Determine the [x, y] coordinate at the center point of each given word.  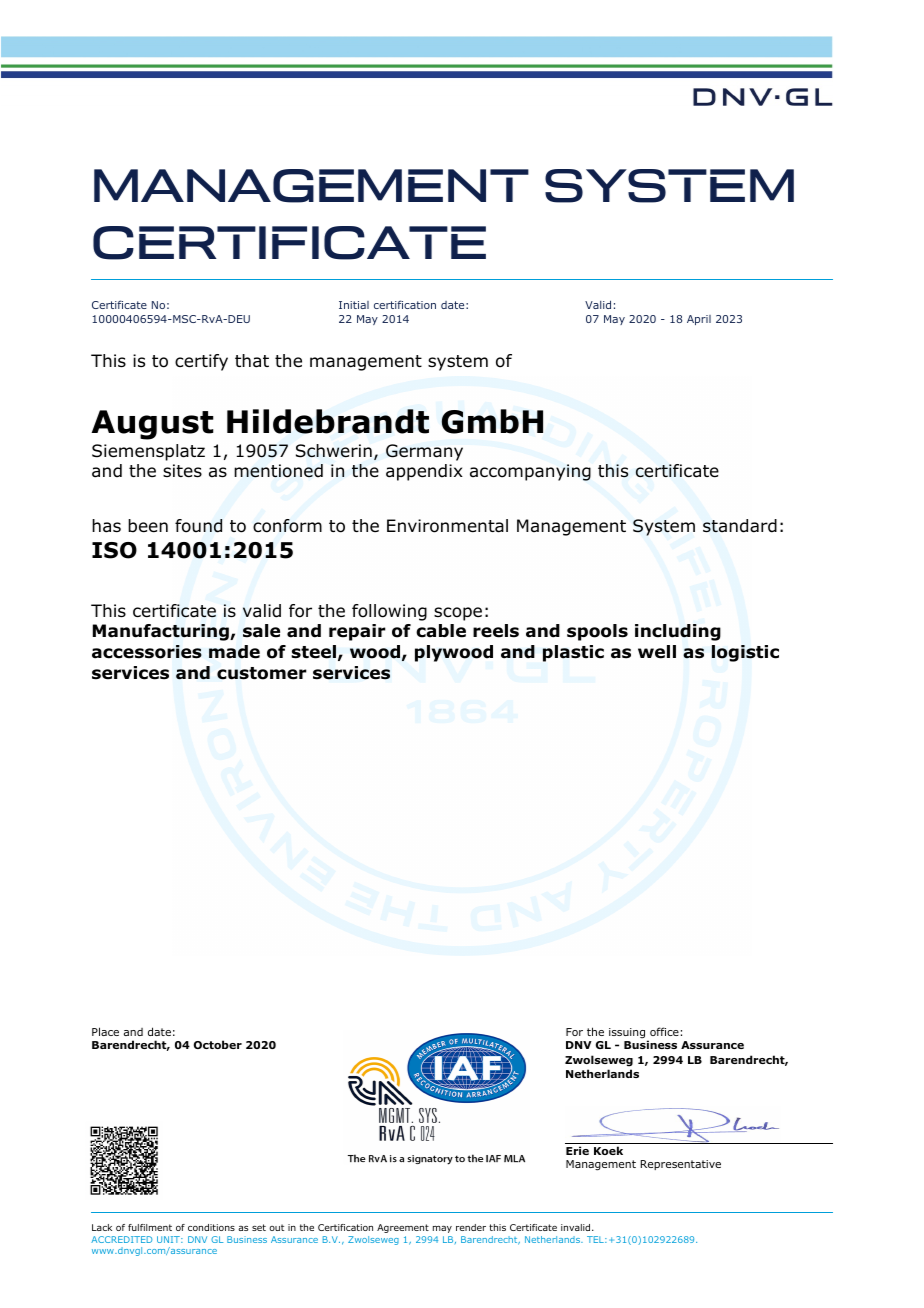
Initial [354, 305]
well [657, 652]
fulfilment [150, 1227]
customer [262, 673]
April [699, 320]
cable [441, 631]
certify [201, 362]
